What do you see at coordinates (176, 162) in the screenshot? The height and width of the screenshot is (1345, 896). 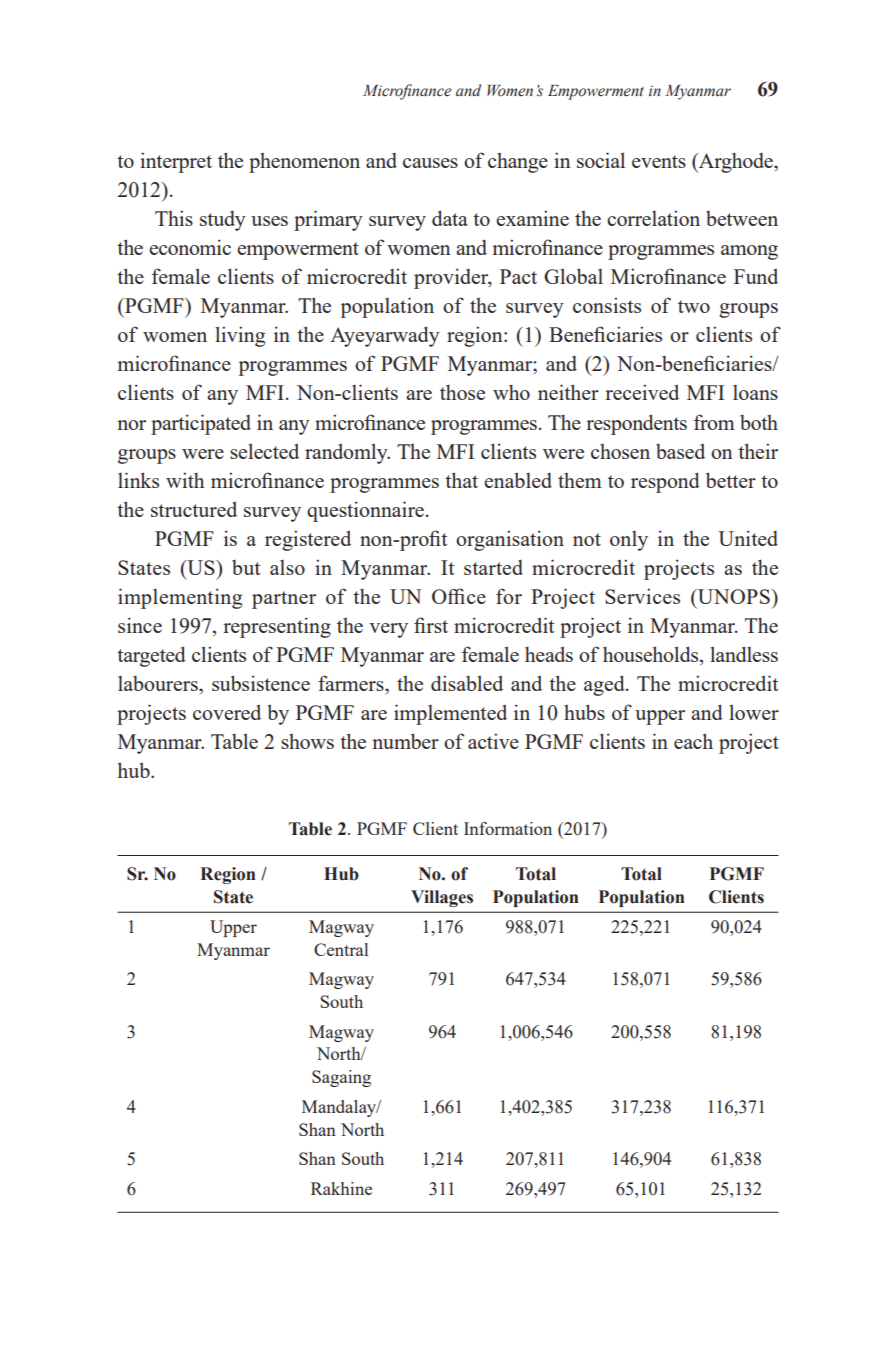 I see `interpret` at bounding box center [176, 162].
